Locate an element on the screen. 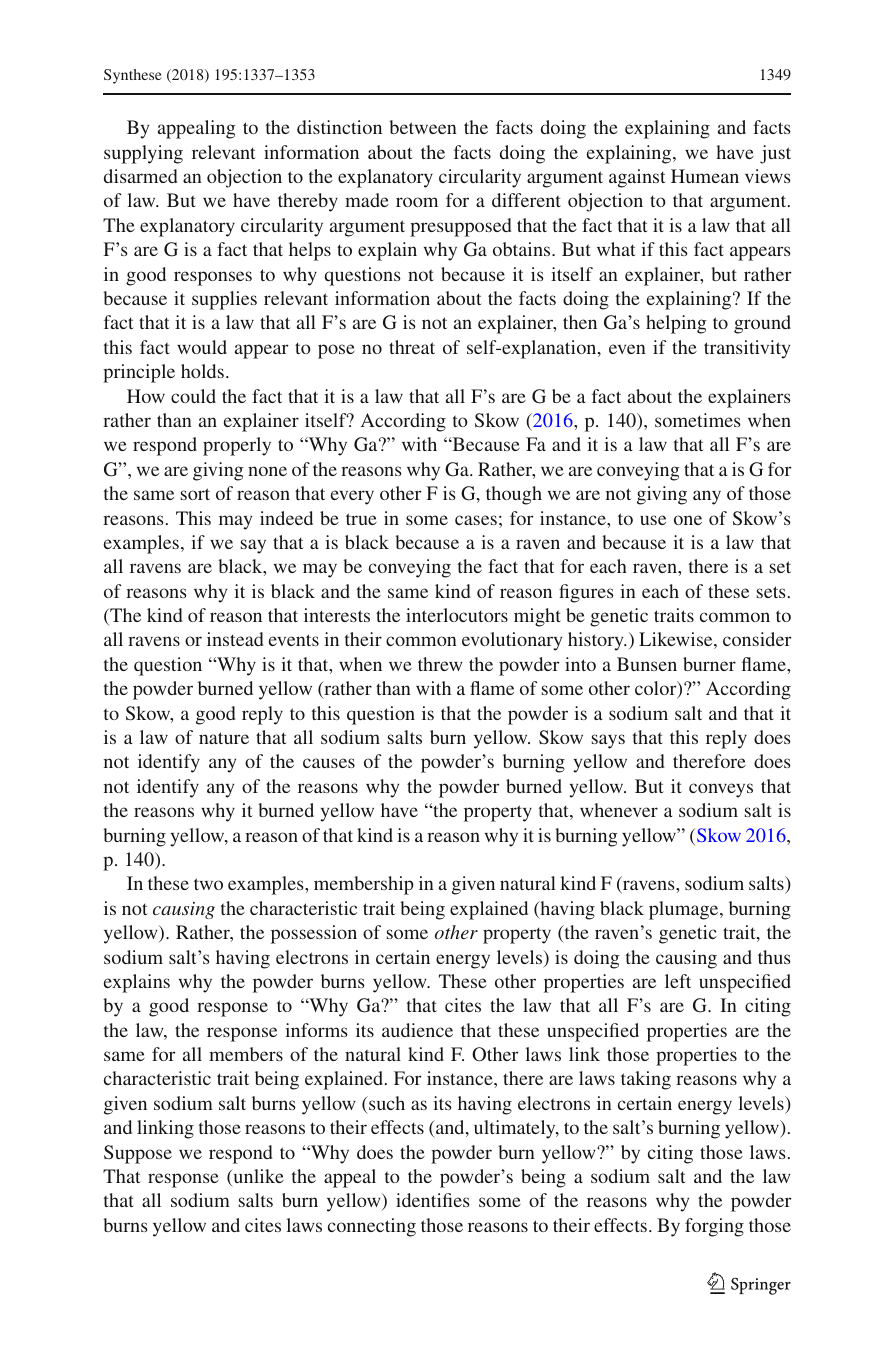 The width and height of the screenshot is (896, 1359). Humean is located at coordinates (705, 176).
